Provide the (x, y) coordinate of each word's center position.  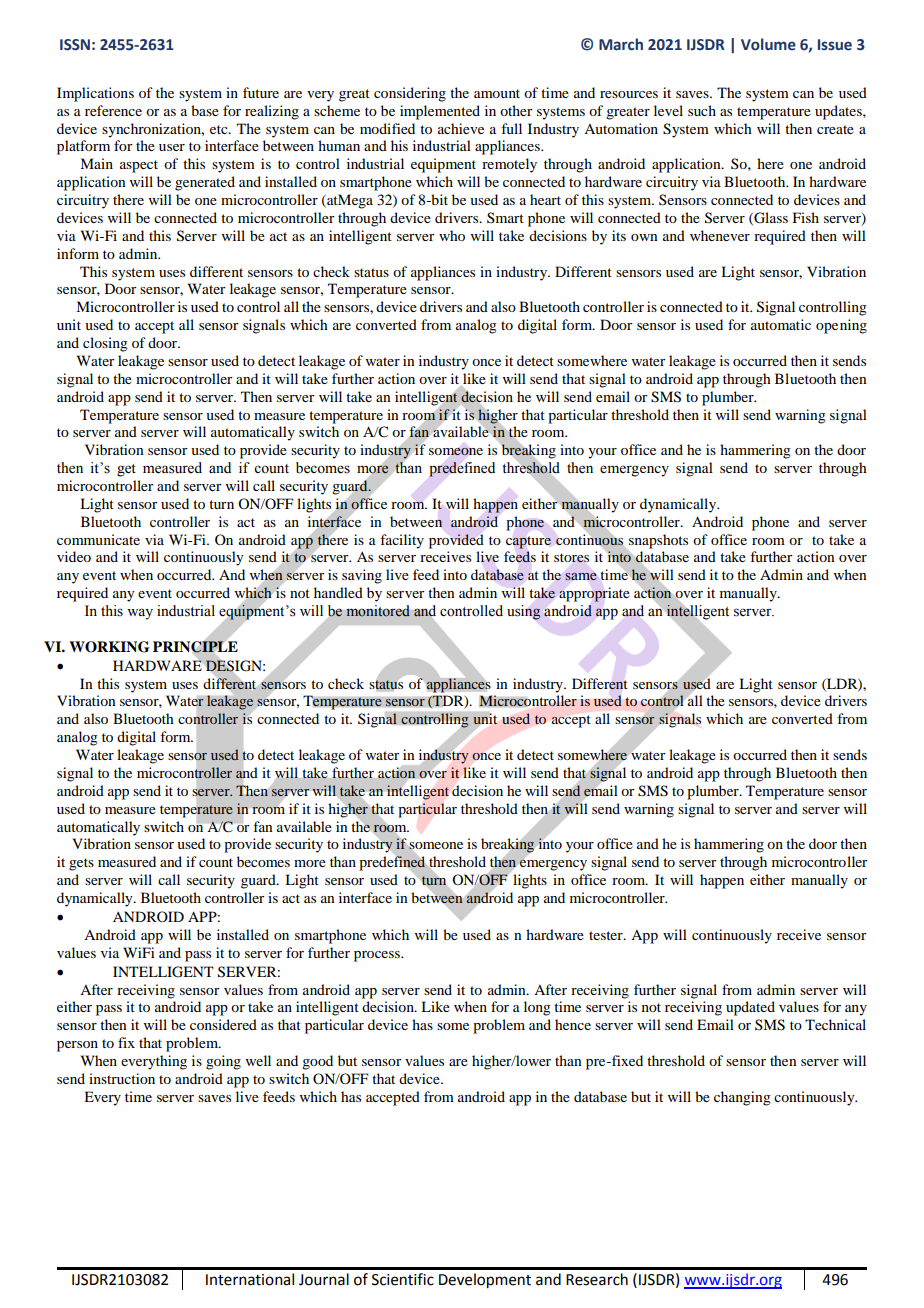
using (524, 612)
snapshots (658, 541)
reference (113, 110)
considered (223, 1024)
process (378, 956)
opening (841, 326)
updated (750, 1008)
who (452, 235)
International (250, 1279)
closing (105, 344)
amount (497, 93)
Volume (768, 44)
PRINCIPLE (195, 647)
